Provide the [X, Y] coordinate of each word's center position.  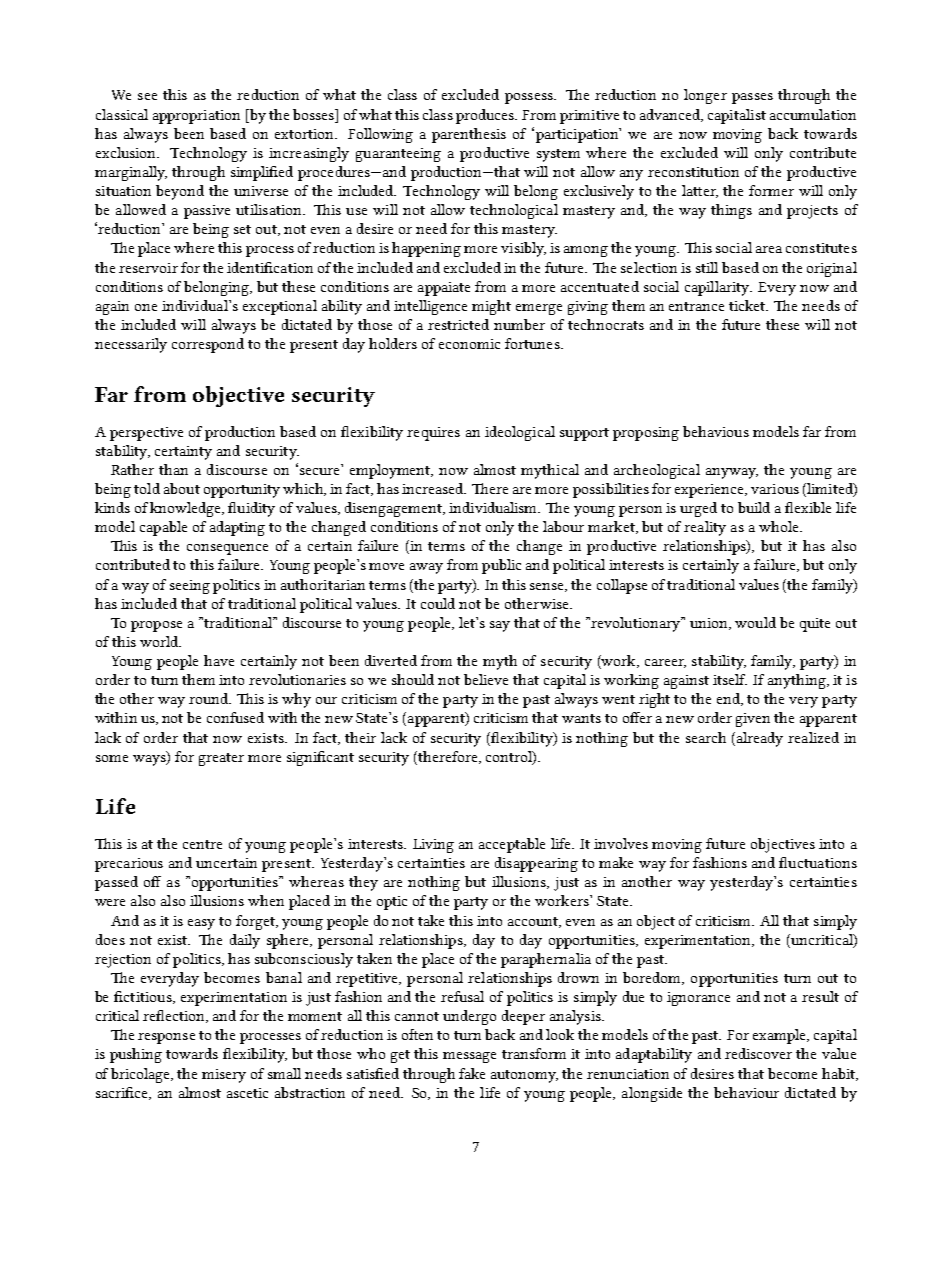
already [758, 739]
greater [221, 759]
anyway [732, 473]
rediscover [758, 1053]
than [173, 469]
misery [224, 1076]
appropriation [196, 117]
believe [486, 679]
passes [752, 98]
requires [433, 434]
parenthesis [469, 135]
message [469, 1057]
